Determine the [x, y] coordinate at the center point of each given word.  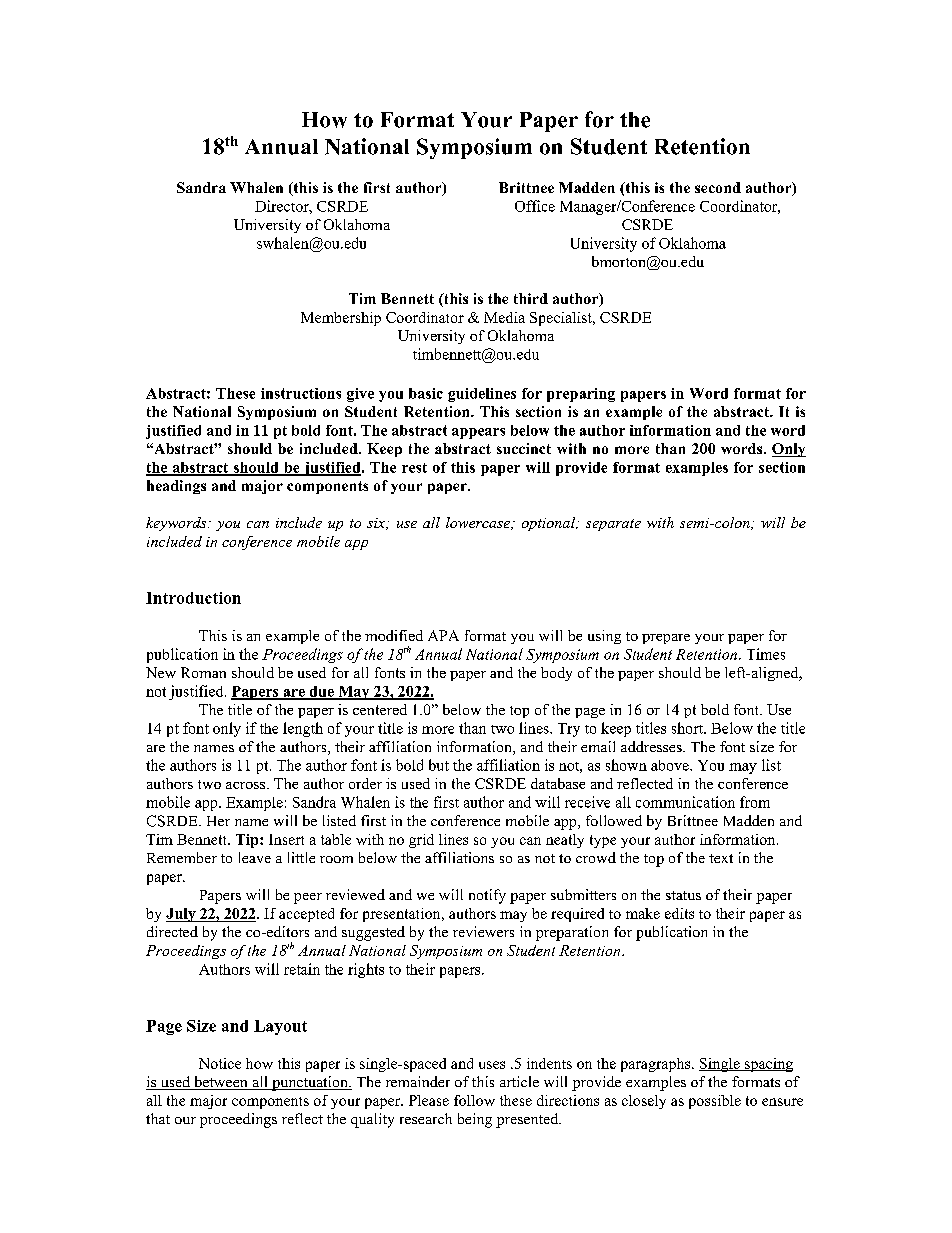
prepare [666, 639]
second [718, 187]
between [221, 1083]
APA [443, 635]
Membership [341, 319]
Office [535, 206]
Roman [203, 672]
